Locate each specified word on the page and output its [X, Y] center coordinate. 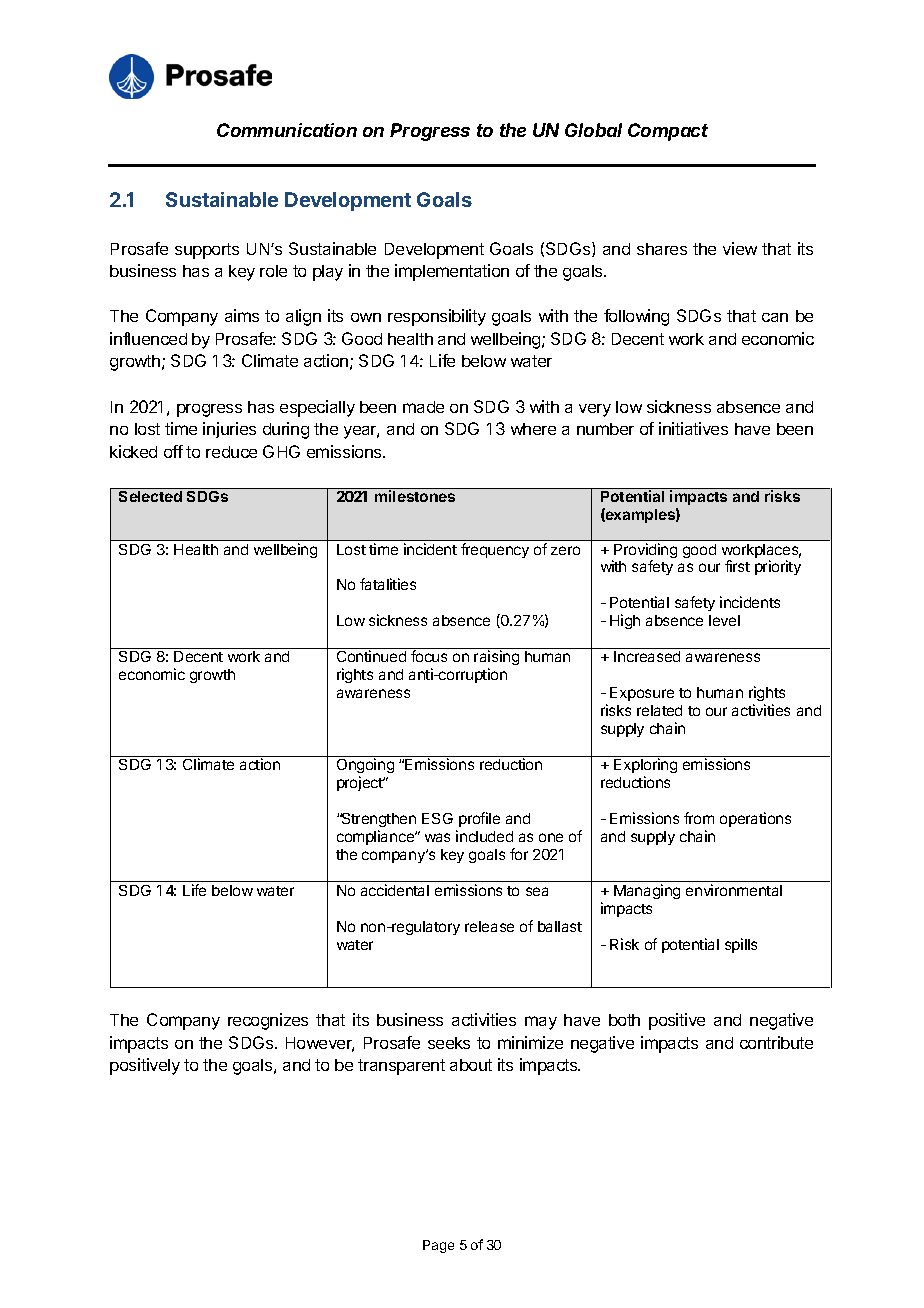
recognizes [268, 1021]
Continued [371, 656]
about [471, 1065]
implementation [452, 272]
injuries [229, 430]
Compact [668, 132]
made [423, 407]
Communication [287, 130]
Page [438, 1246]
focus [429, 656]
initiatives [693, 428]
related [659, 710]
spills [741, 945]
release [489, 926]
